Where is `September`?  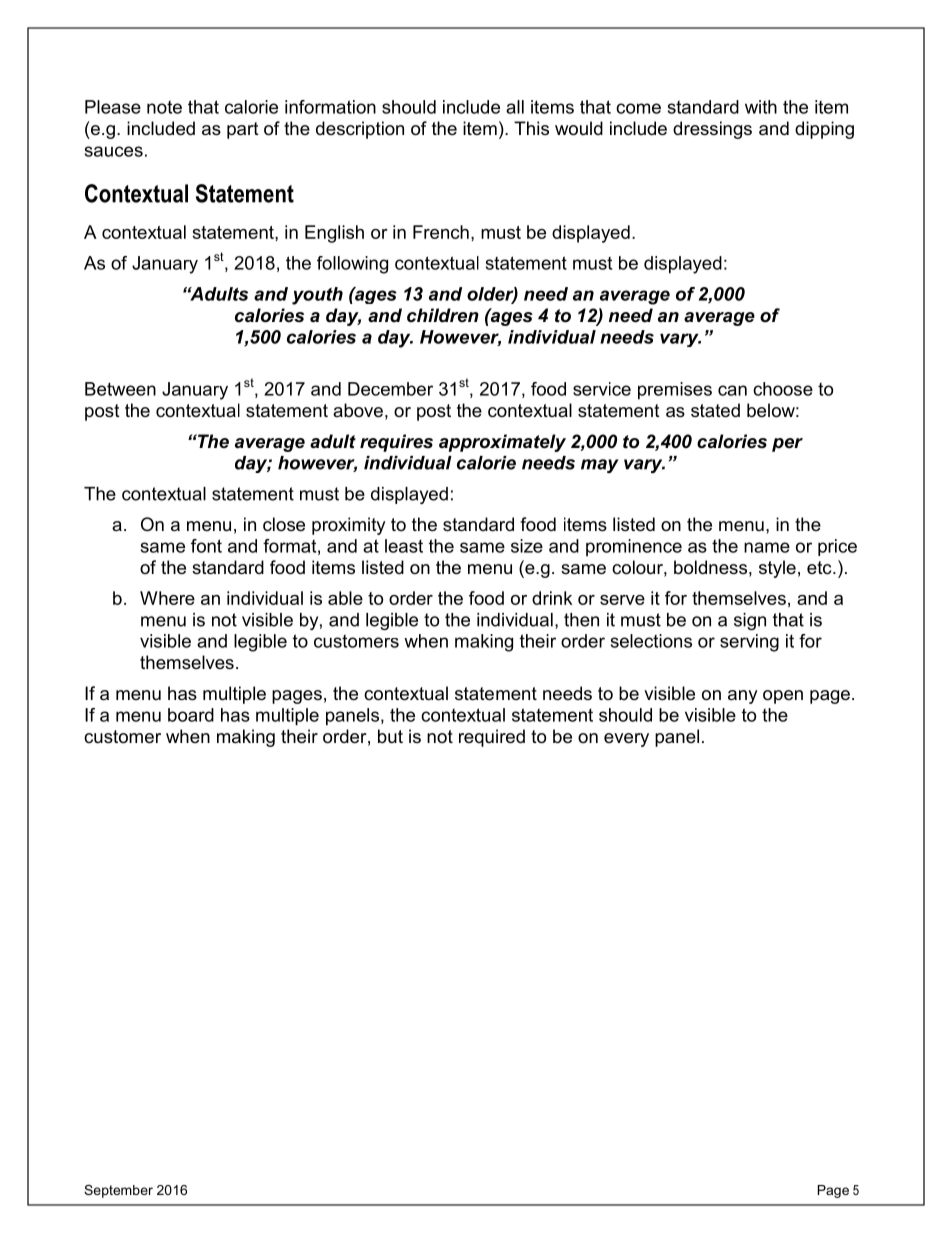 September is located at coordinates (118, 1191).
